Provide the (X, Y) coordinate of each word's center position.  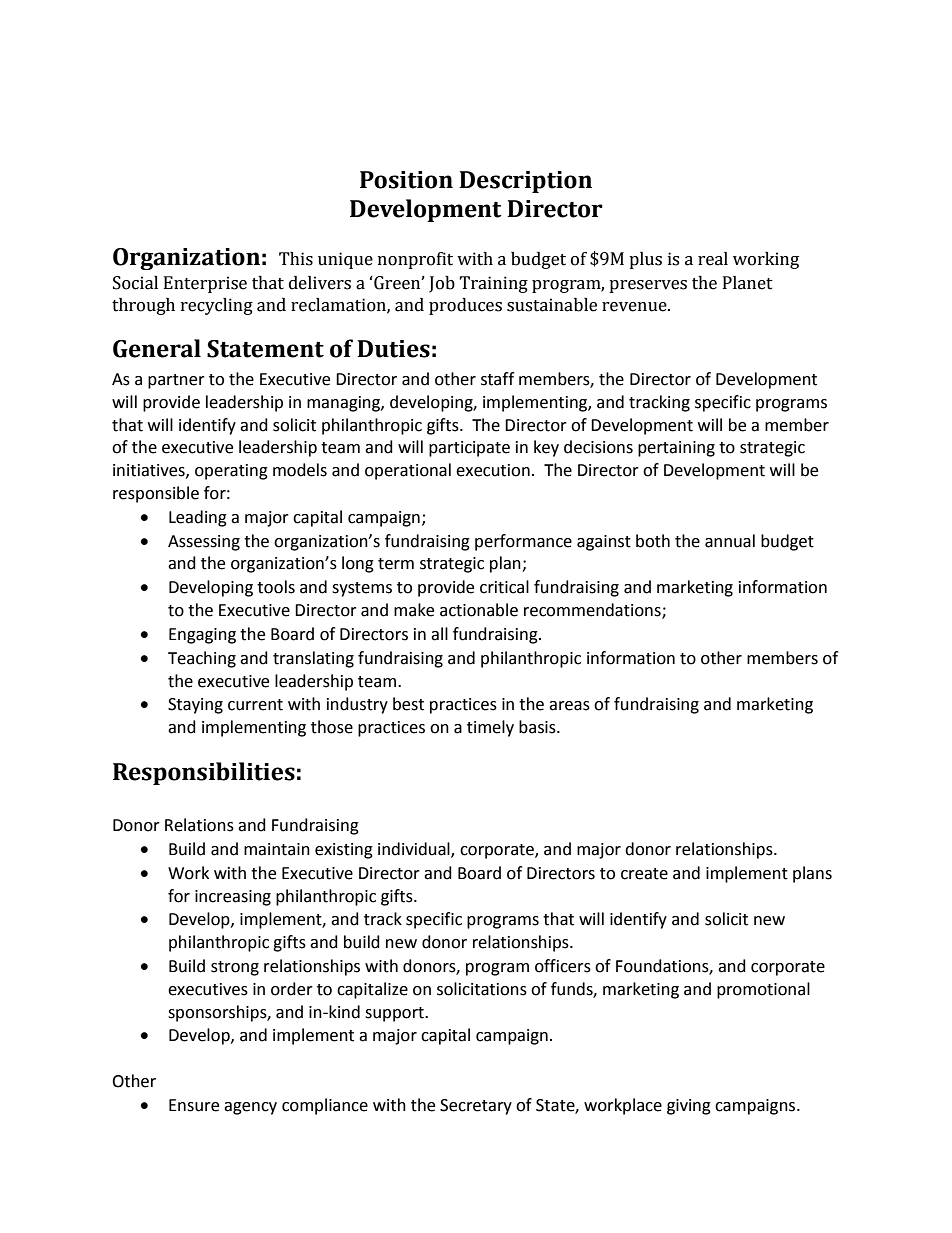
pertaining (676, 449)
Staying (195, 706)
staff (497, 379)
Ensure (194, 1105)
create (644, 874)
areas (569, 706)
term (396, 564)
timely (490, 728)
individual (415, 850)
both (653, 541)
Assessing (204, 543)
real (713, 259)
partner (176, 381)
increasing (233, 898)
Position (406, 180)
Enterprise (205, 284)
